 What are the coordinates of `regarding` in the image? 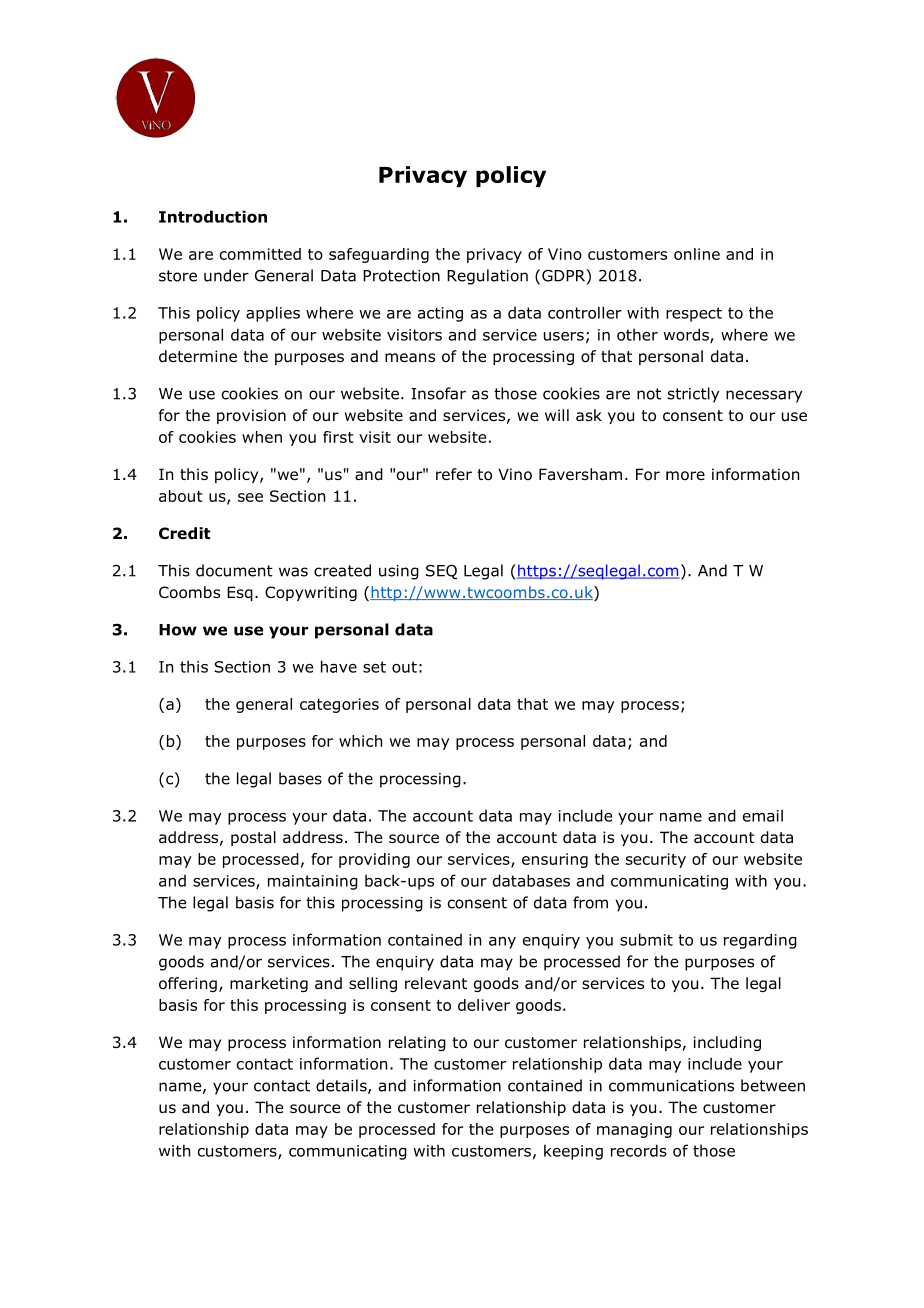 It's located at (760, 941).
